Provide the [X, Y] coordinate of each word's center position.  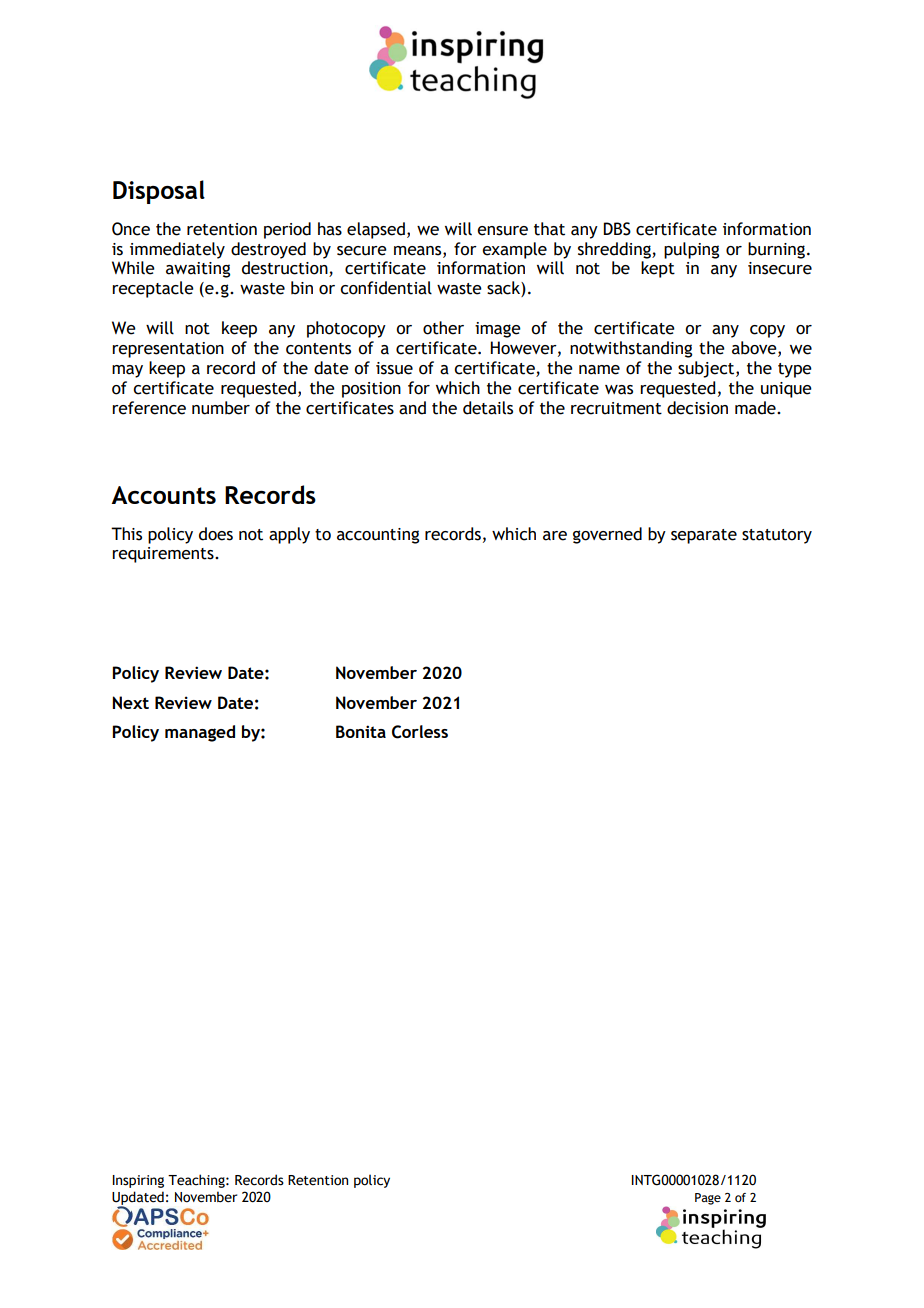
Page [708, 1199]
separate [704, 536]
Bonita [361, 731]
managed [200, 733]
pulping [691, 250]
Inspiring [138, 1181]
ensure [502, 231]
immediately [177, 250]
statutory [777, 536]
